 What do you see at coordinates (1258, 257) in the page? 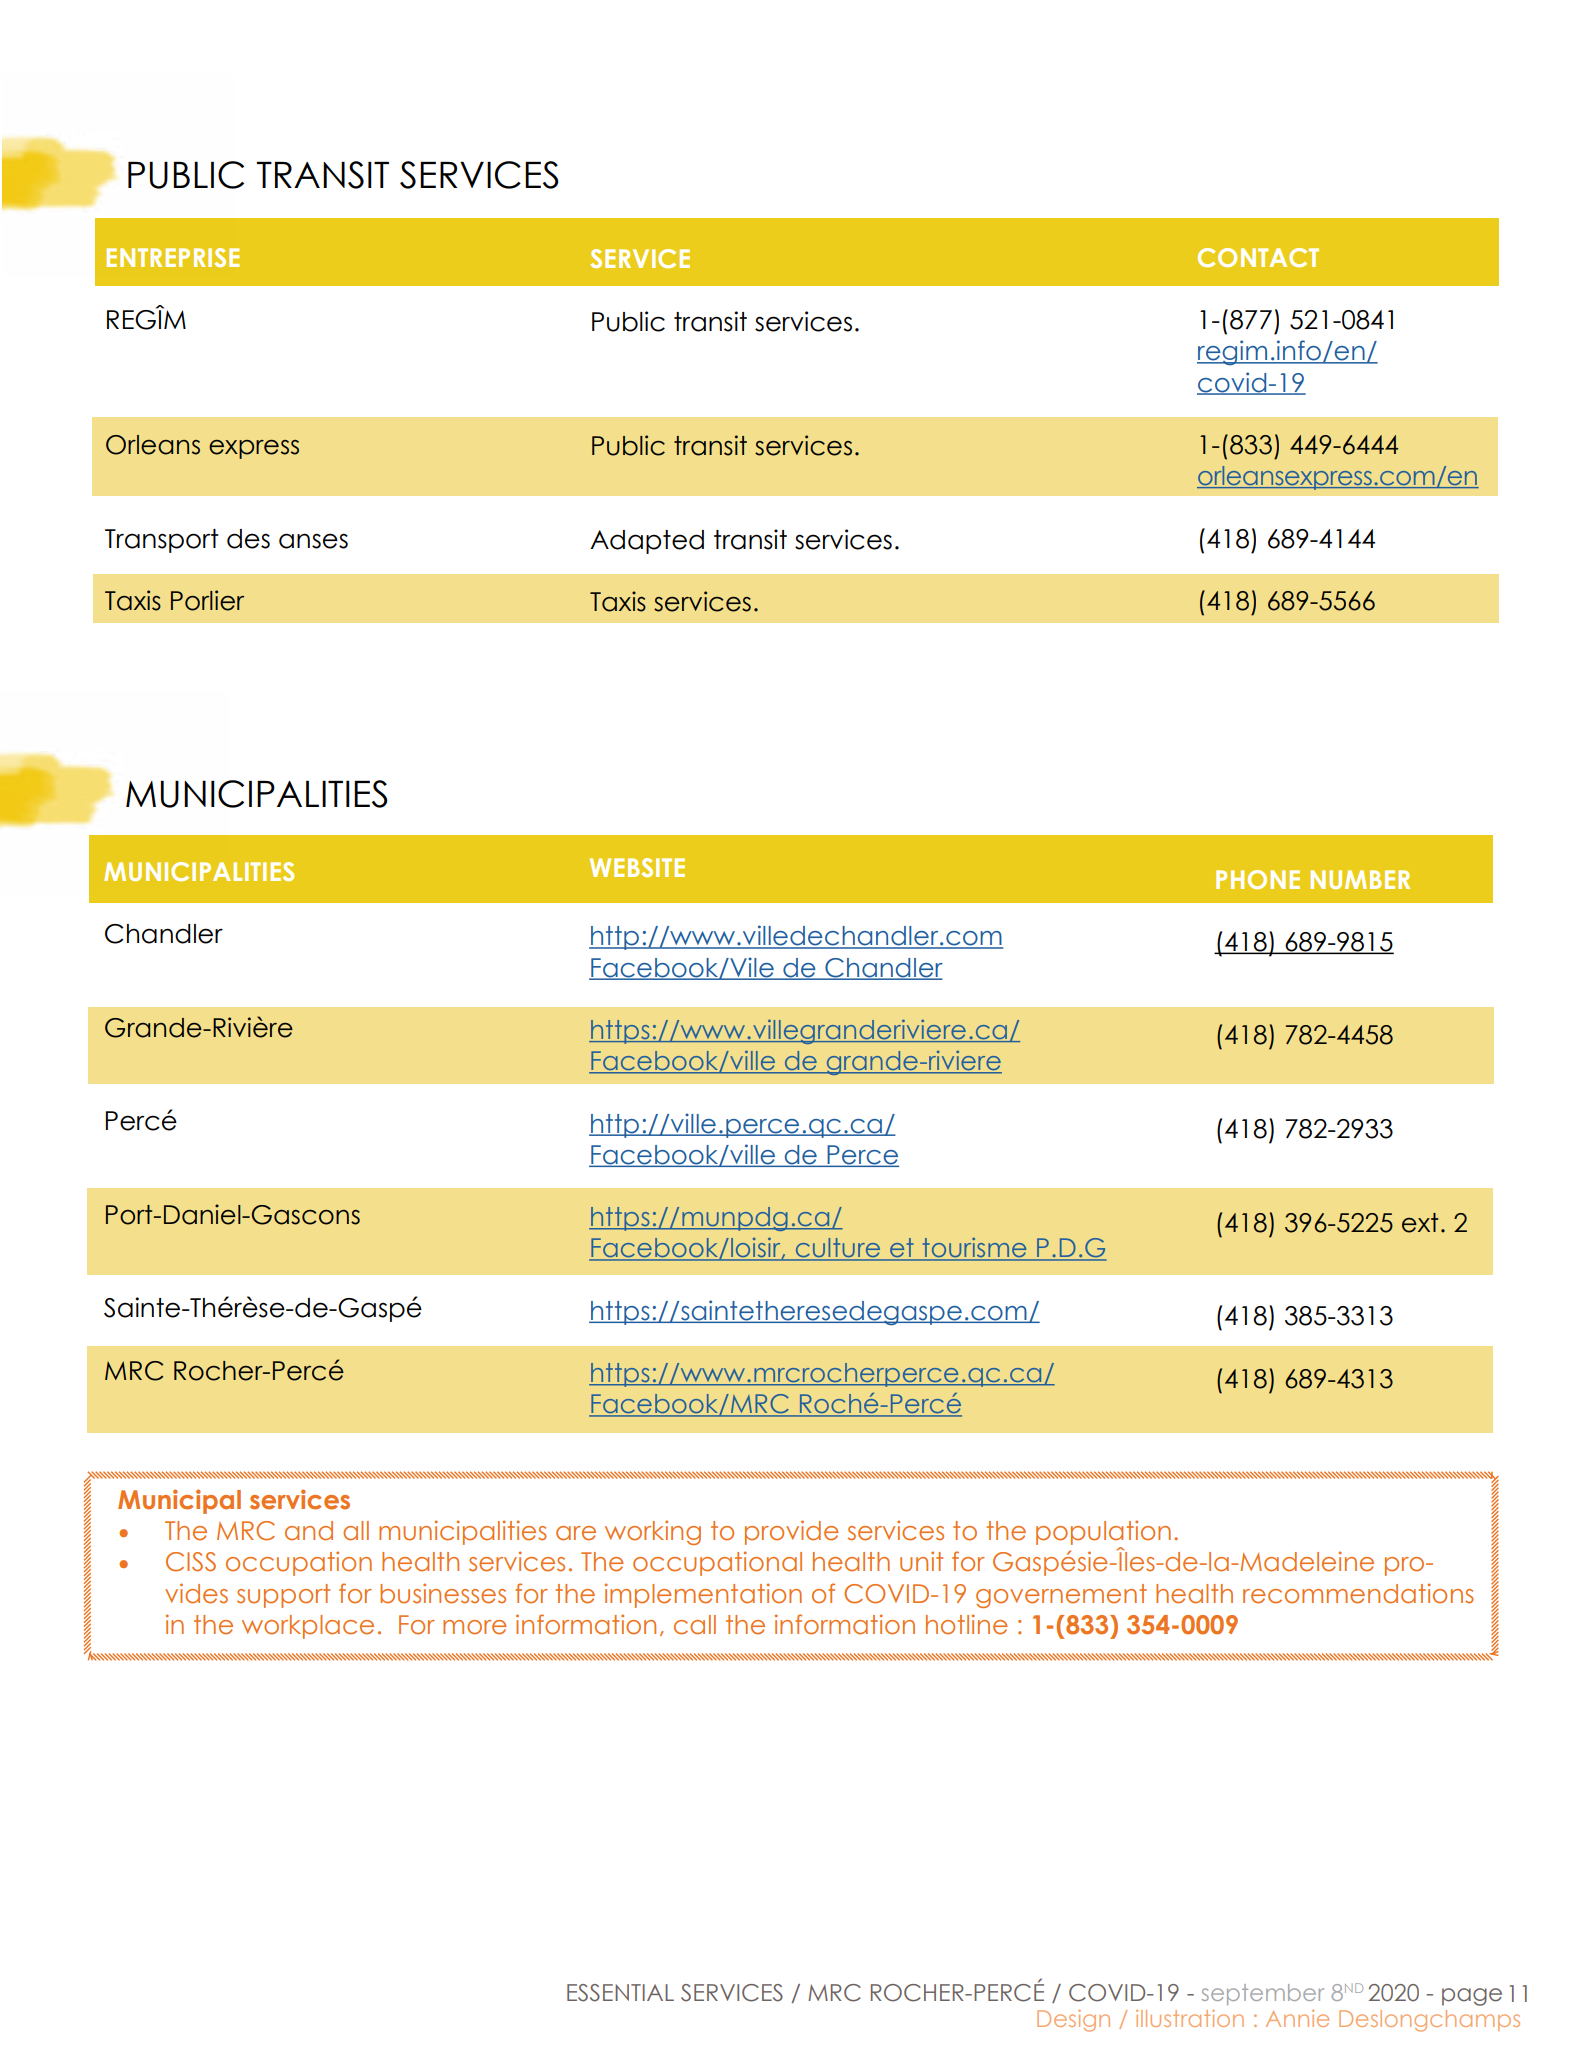
I see `CONTACT` at bounding box center [1258, 257].
